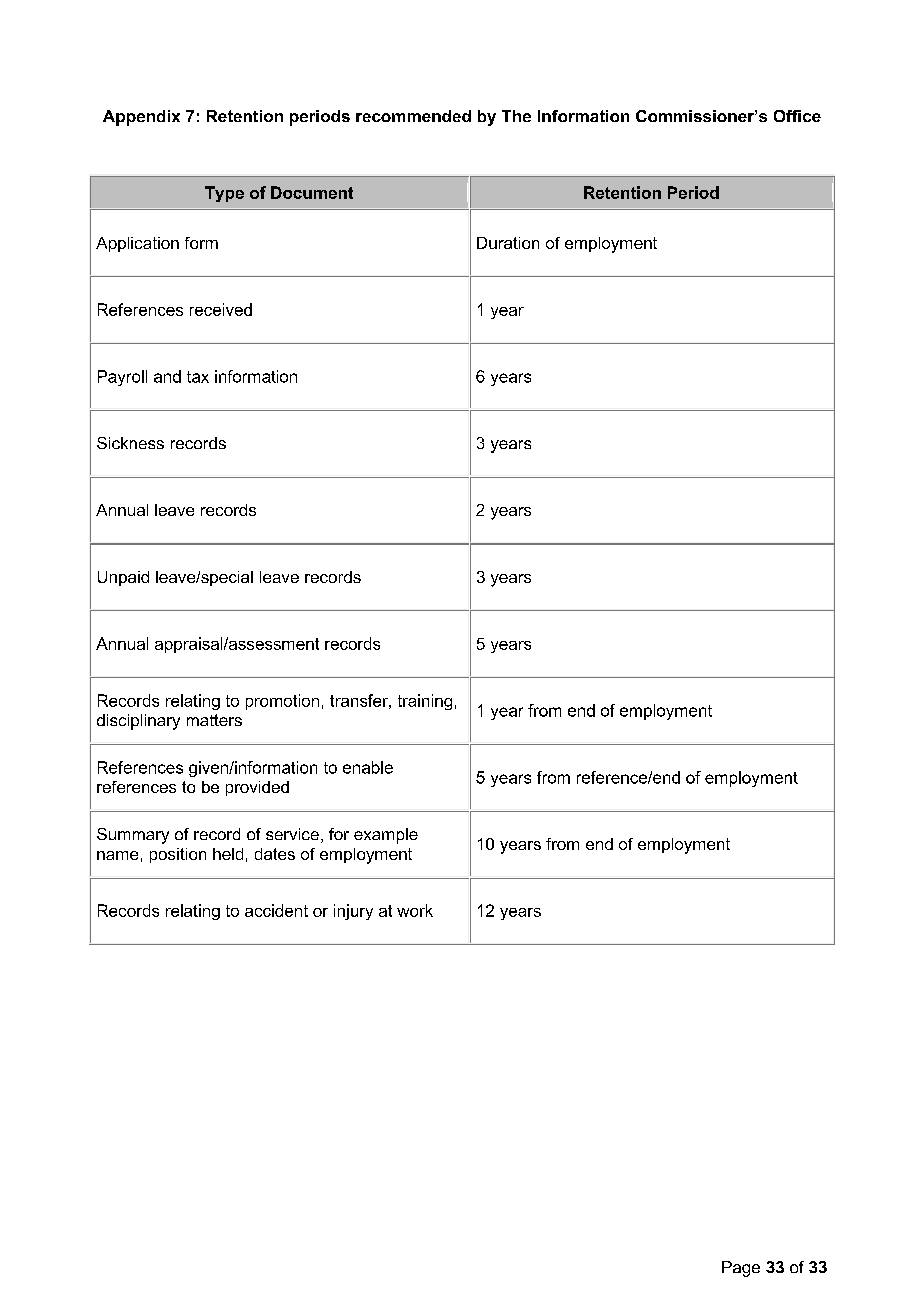  Describe the element at coordinates (425, 702) in the screenshot. I see `training` at that location.
